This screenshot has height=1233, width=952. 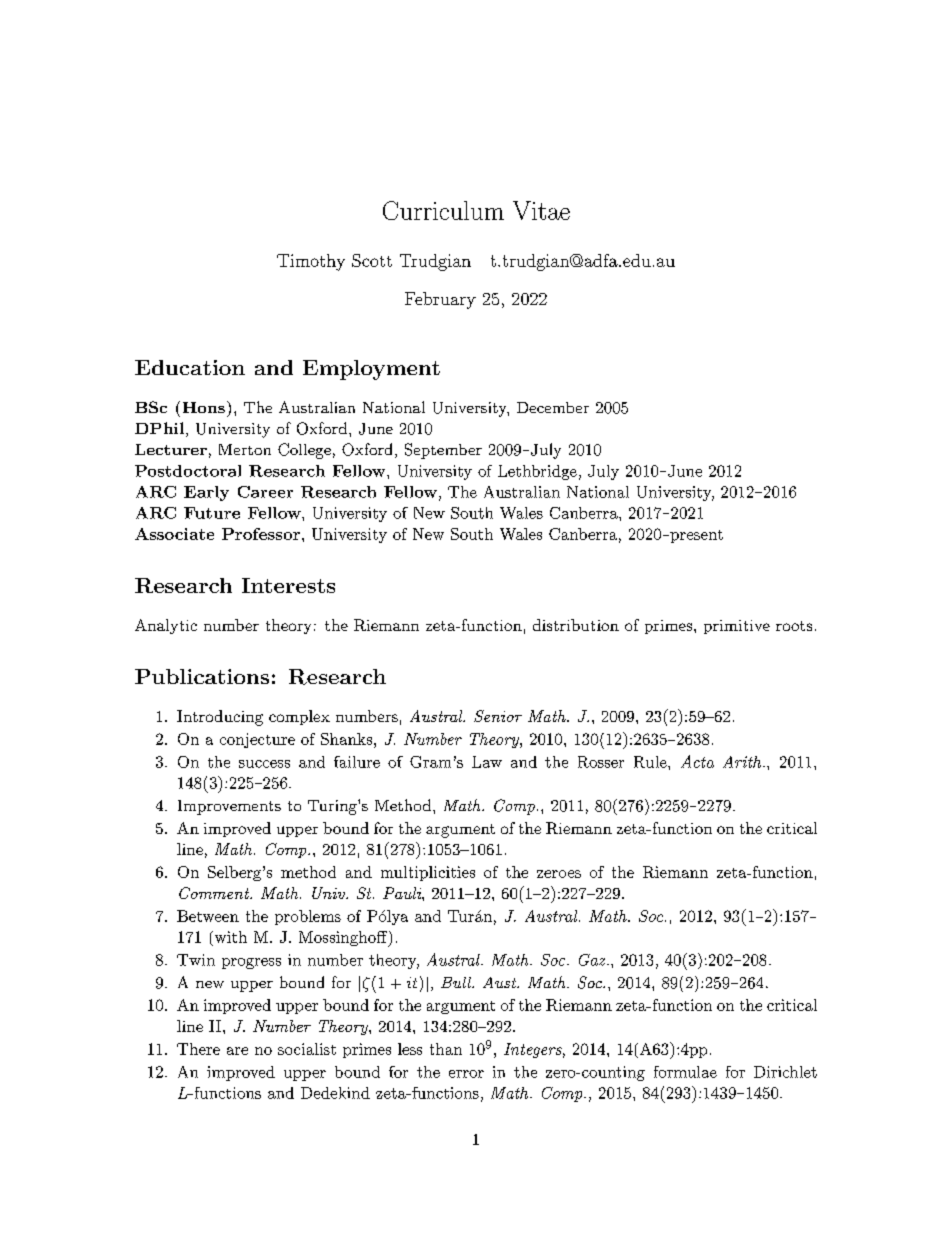 What do you see at coordinates (576, 625) in the screenshot?
I see `distribution` at bounding box center [576, 625].
